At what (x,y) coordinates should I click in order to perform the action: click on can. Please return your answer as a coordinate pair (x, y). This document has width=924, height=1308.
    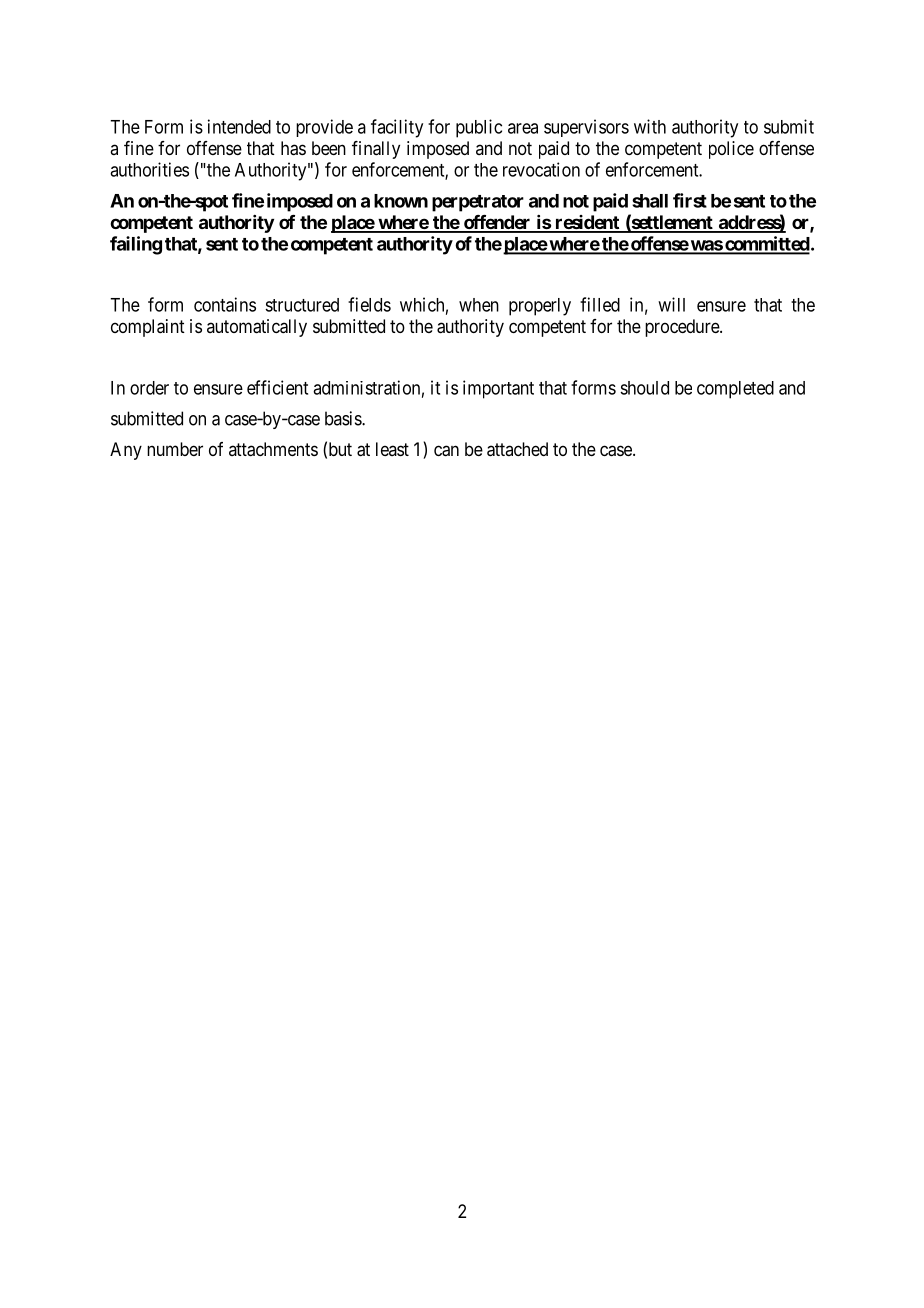
    Looking at the image, I should click on (446, 451).
